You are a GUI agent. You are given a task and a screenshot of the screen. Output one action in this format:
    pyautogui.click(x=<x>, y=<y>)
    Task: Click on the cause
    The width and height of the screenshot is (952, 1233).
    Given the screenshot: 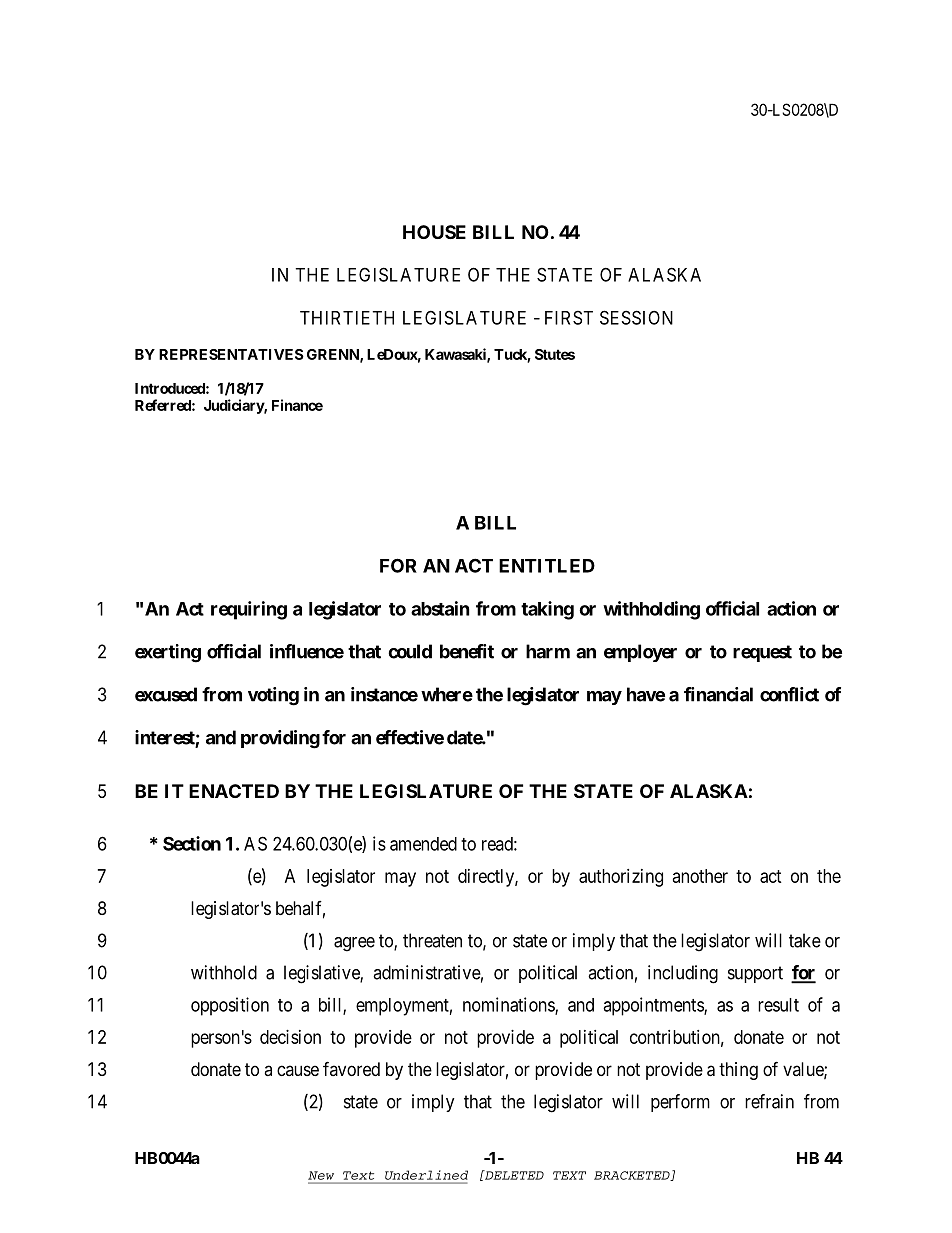 What is the action you would take?
    pyautogui.click(x=298, y=1070)
